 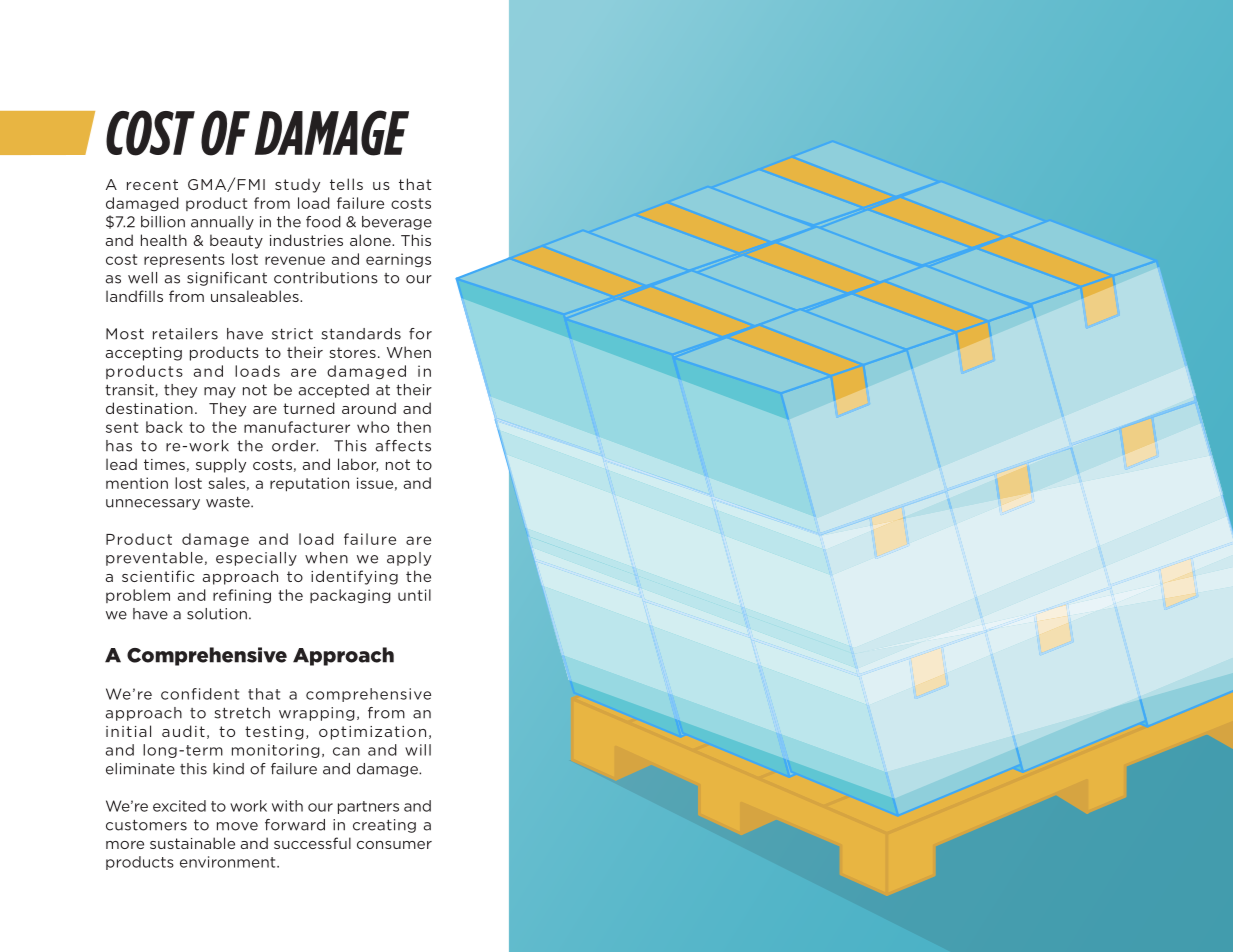 I want to click on customers, so click(x=146, y=825).
